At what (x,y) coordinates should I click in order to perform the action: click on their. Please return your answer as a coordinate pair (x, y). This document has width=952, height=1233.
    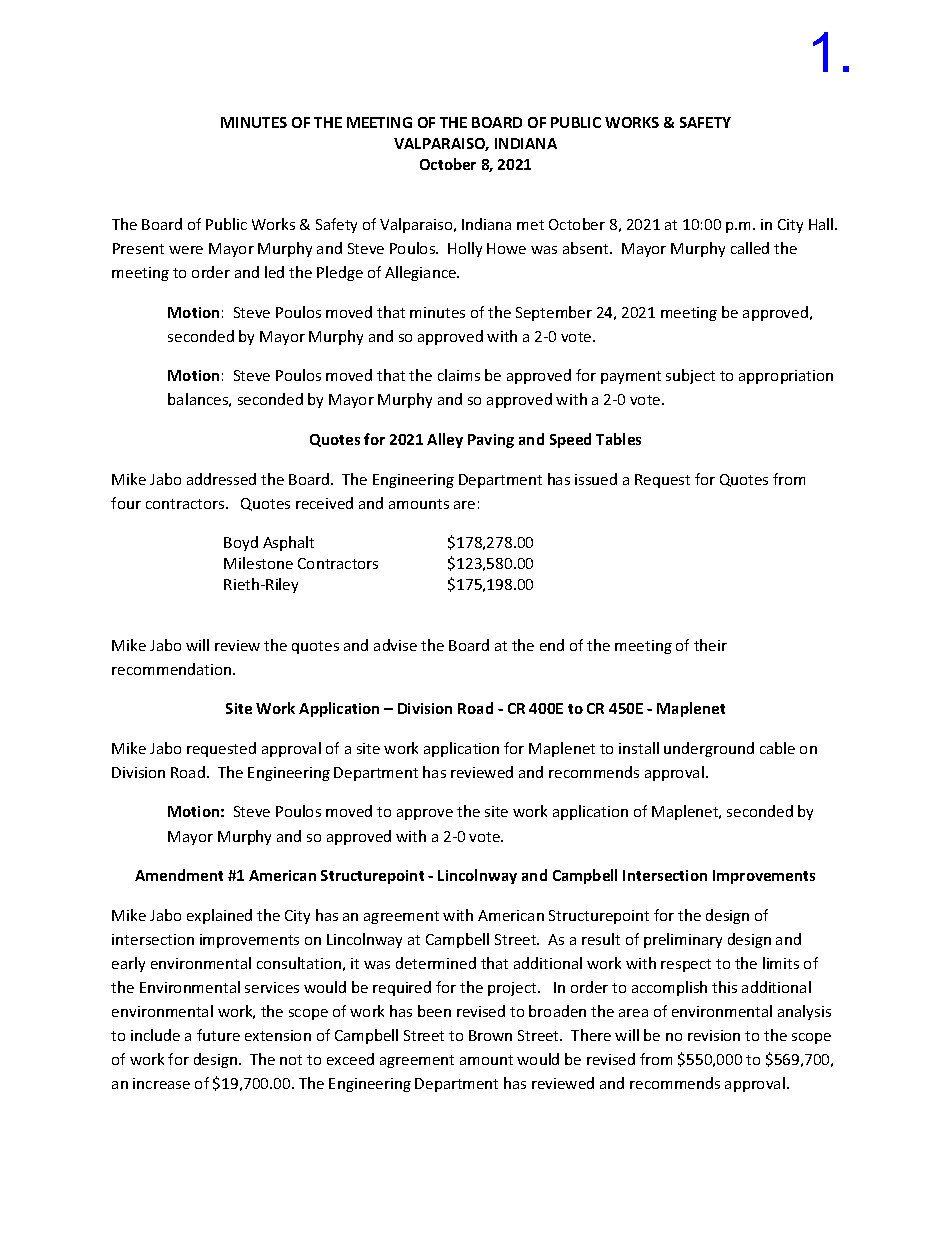
    Looking at the image, I should click on (710, 645).
